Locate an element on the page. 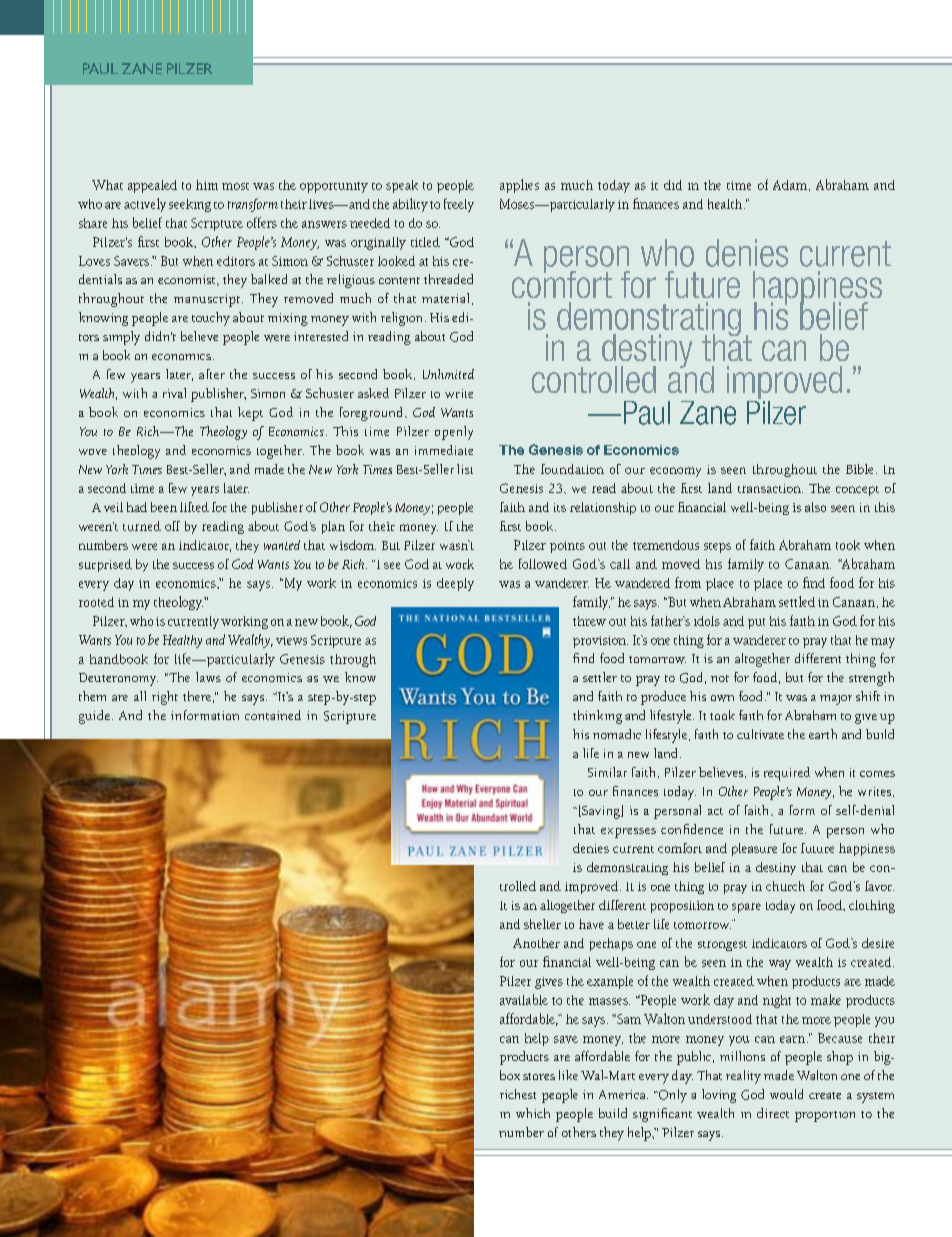 The image size is (952, 1237). laws is located at coordinates (208, 677).
